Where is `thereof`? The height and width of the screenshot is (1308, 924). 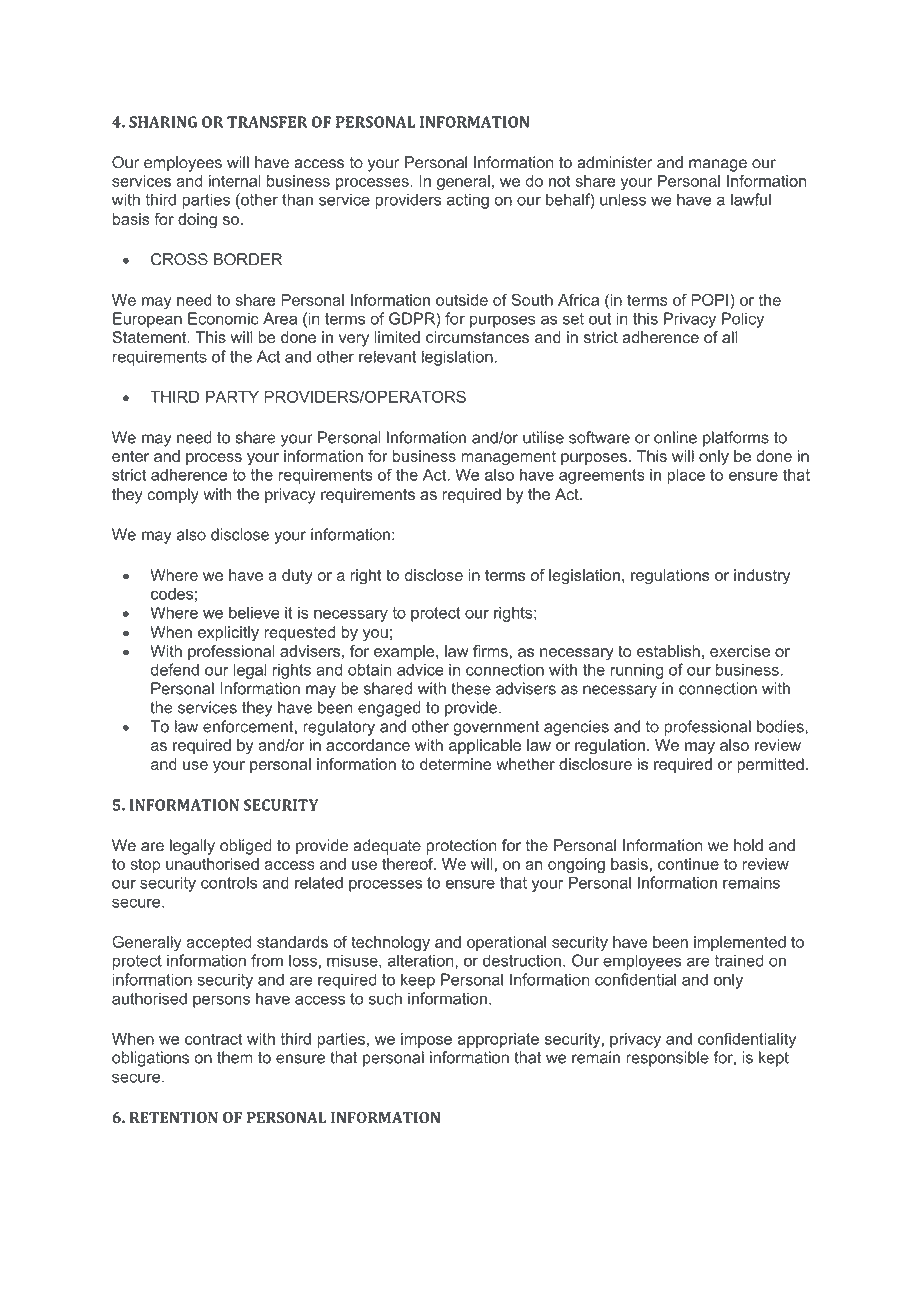
thereof is located at coordinates (409, 864).
